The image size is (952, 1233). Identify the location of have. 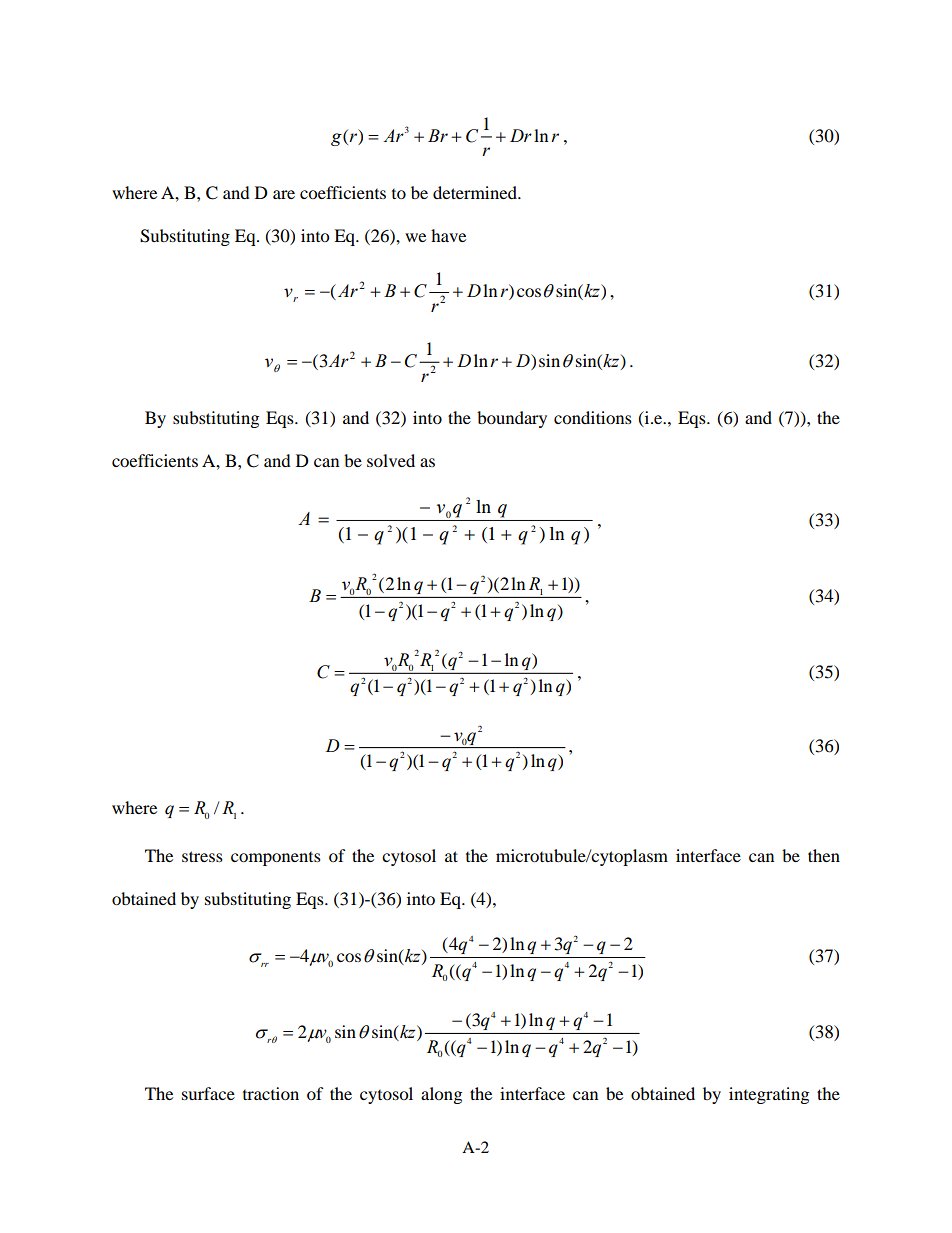
(448, 235).
